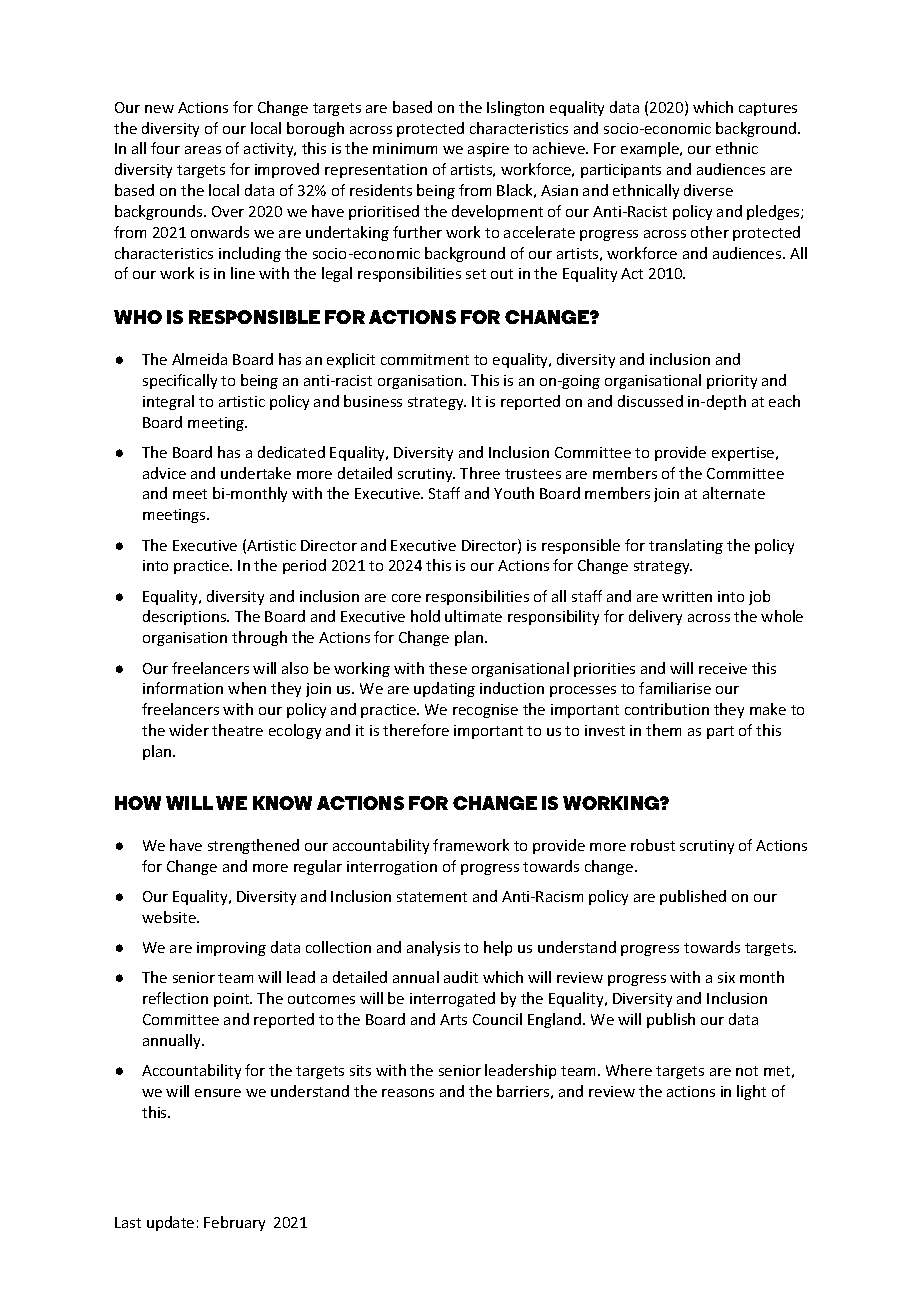 The width and height of the document is (924, 1308). Describe the element at coordinates (726, 977) in the document. I see `six` at that location.
